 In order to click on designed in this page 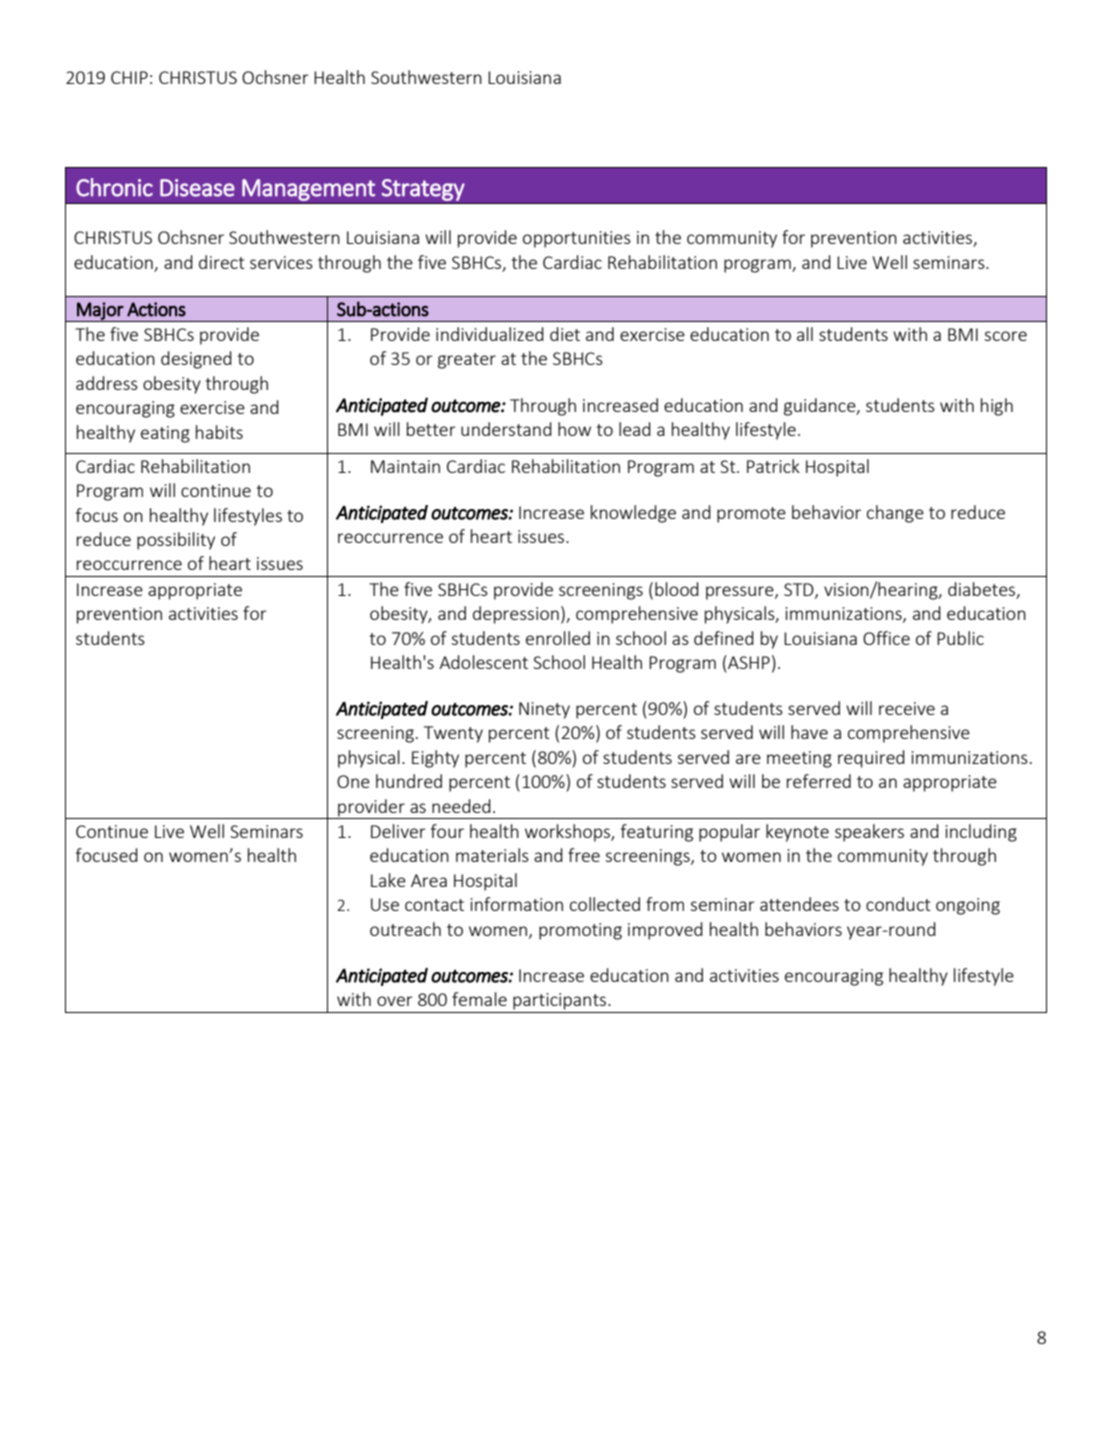, I will do `click(196, 360)`.
